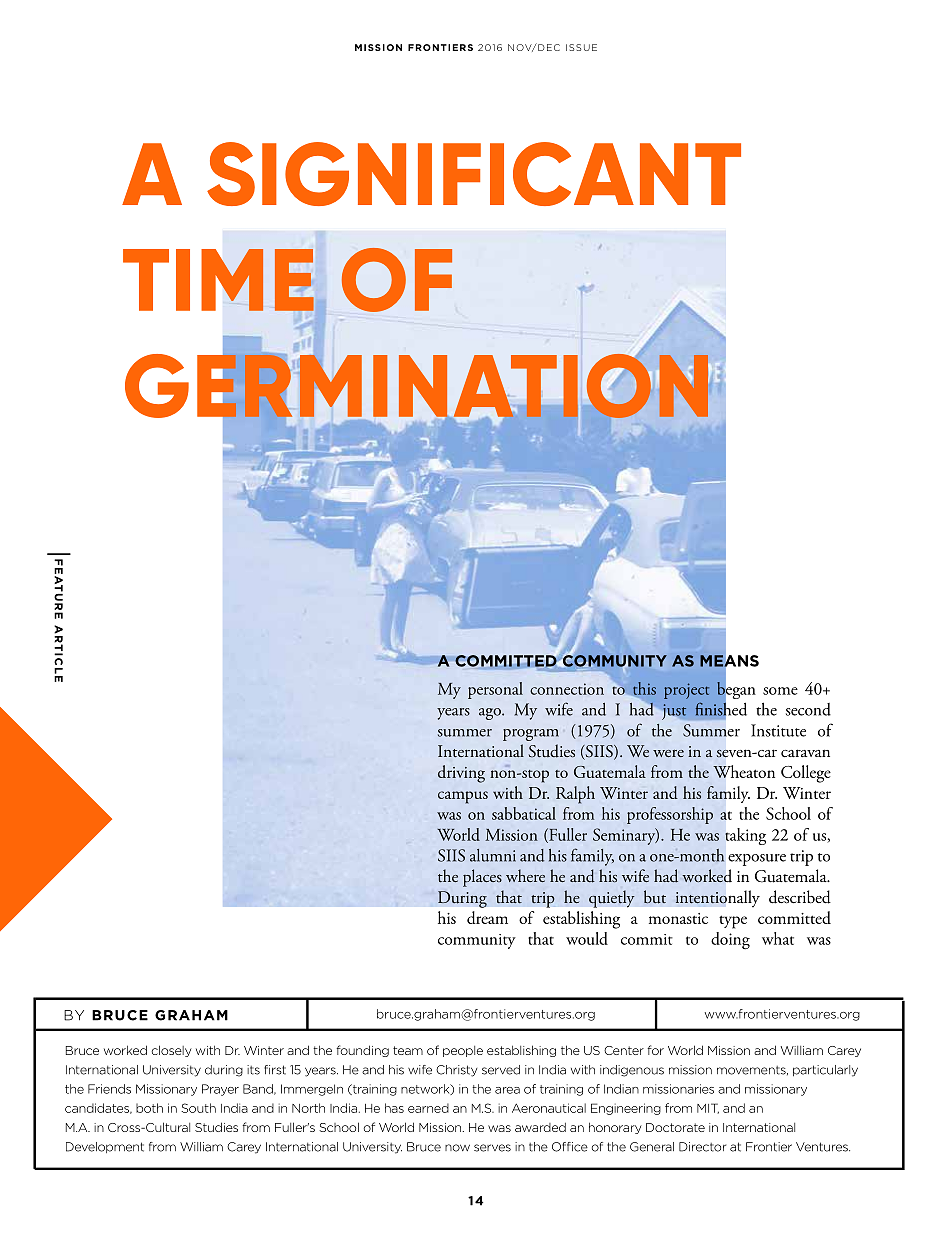 This screenshot has width=952, height=1241. Describe the element at coordinates (491, 714) in the screenshot. I see `ago` at that location.
